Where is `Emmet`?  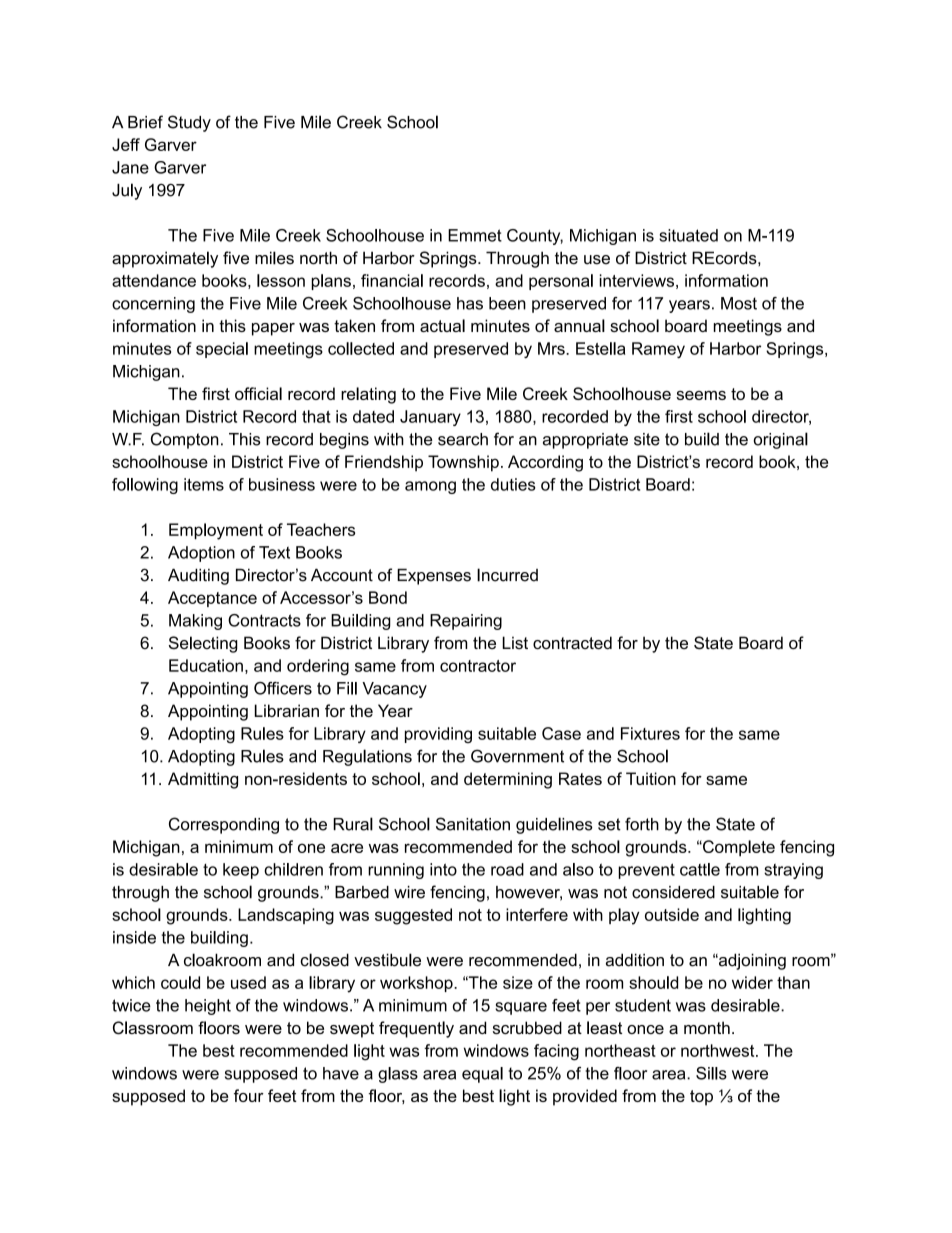
Emmet is located at coordinates (475, 235).
